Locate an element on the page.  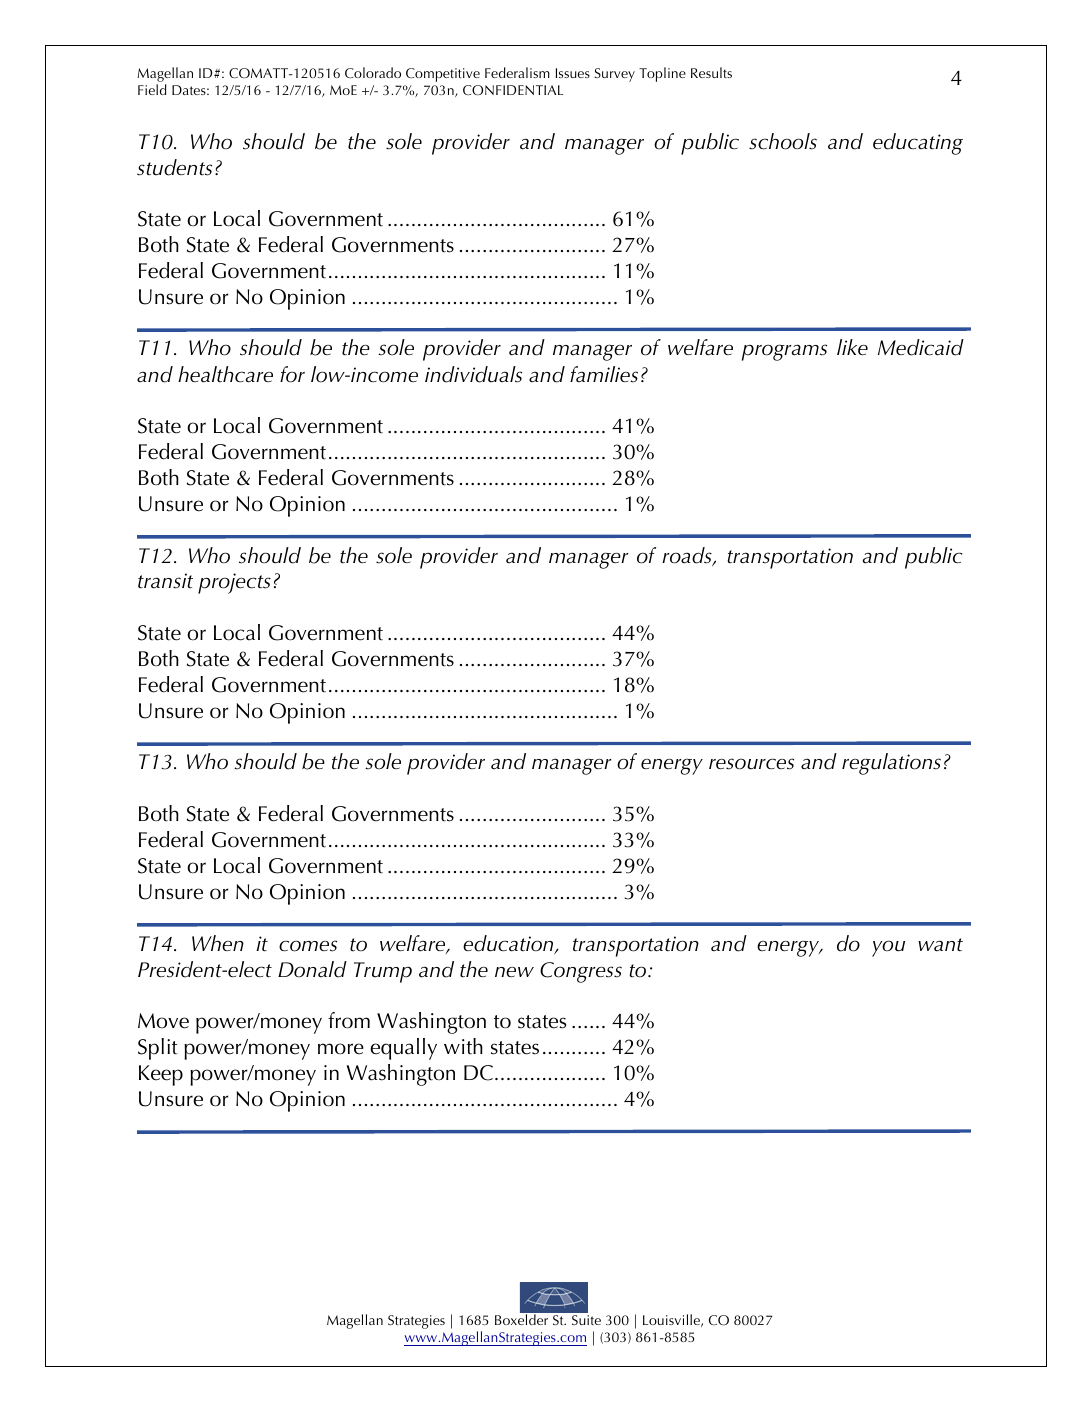
resources is located at coordinates (751, 764).
